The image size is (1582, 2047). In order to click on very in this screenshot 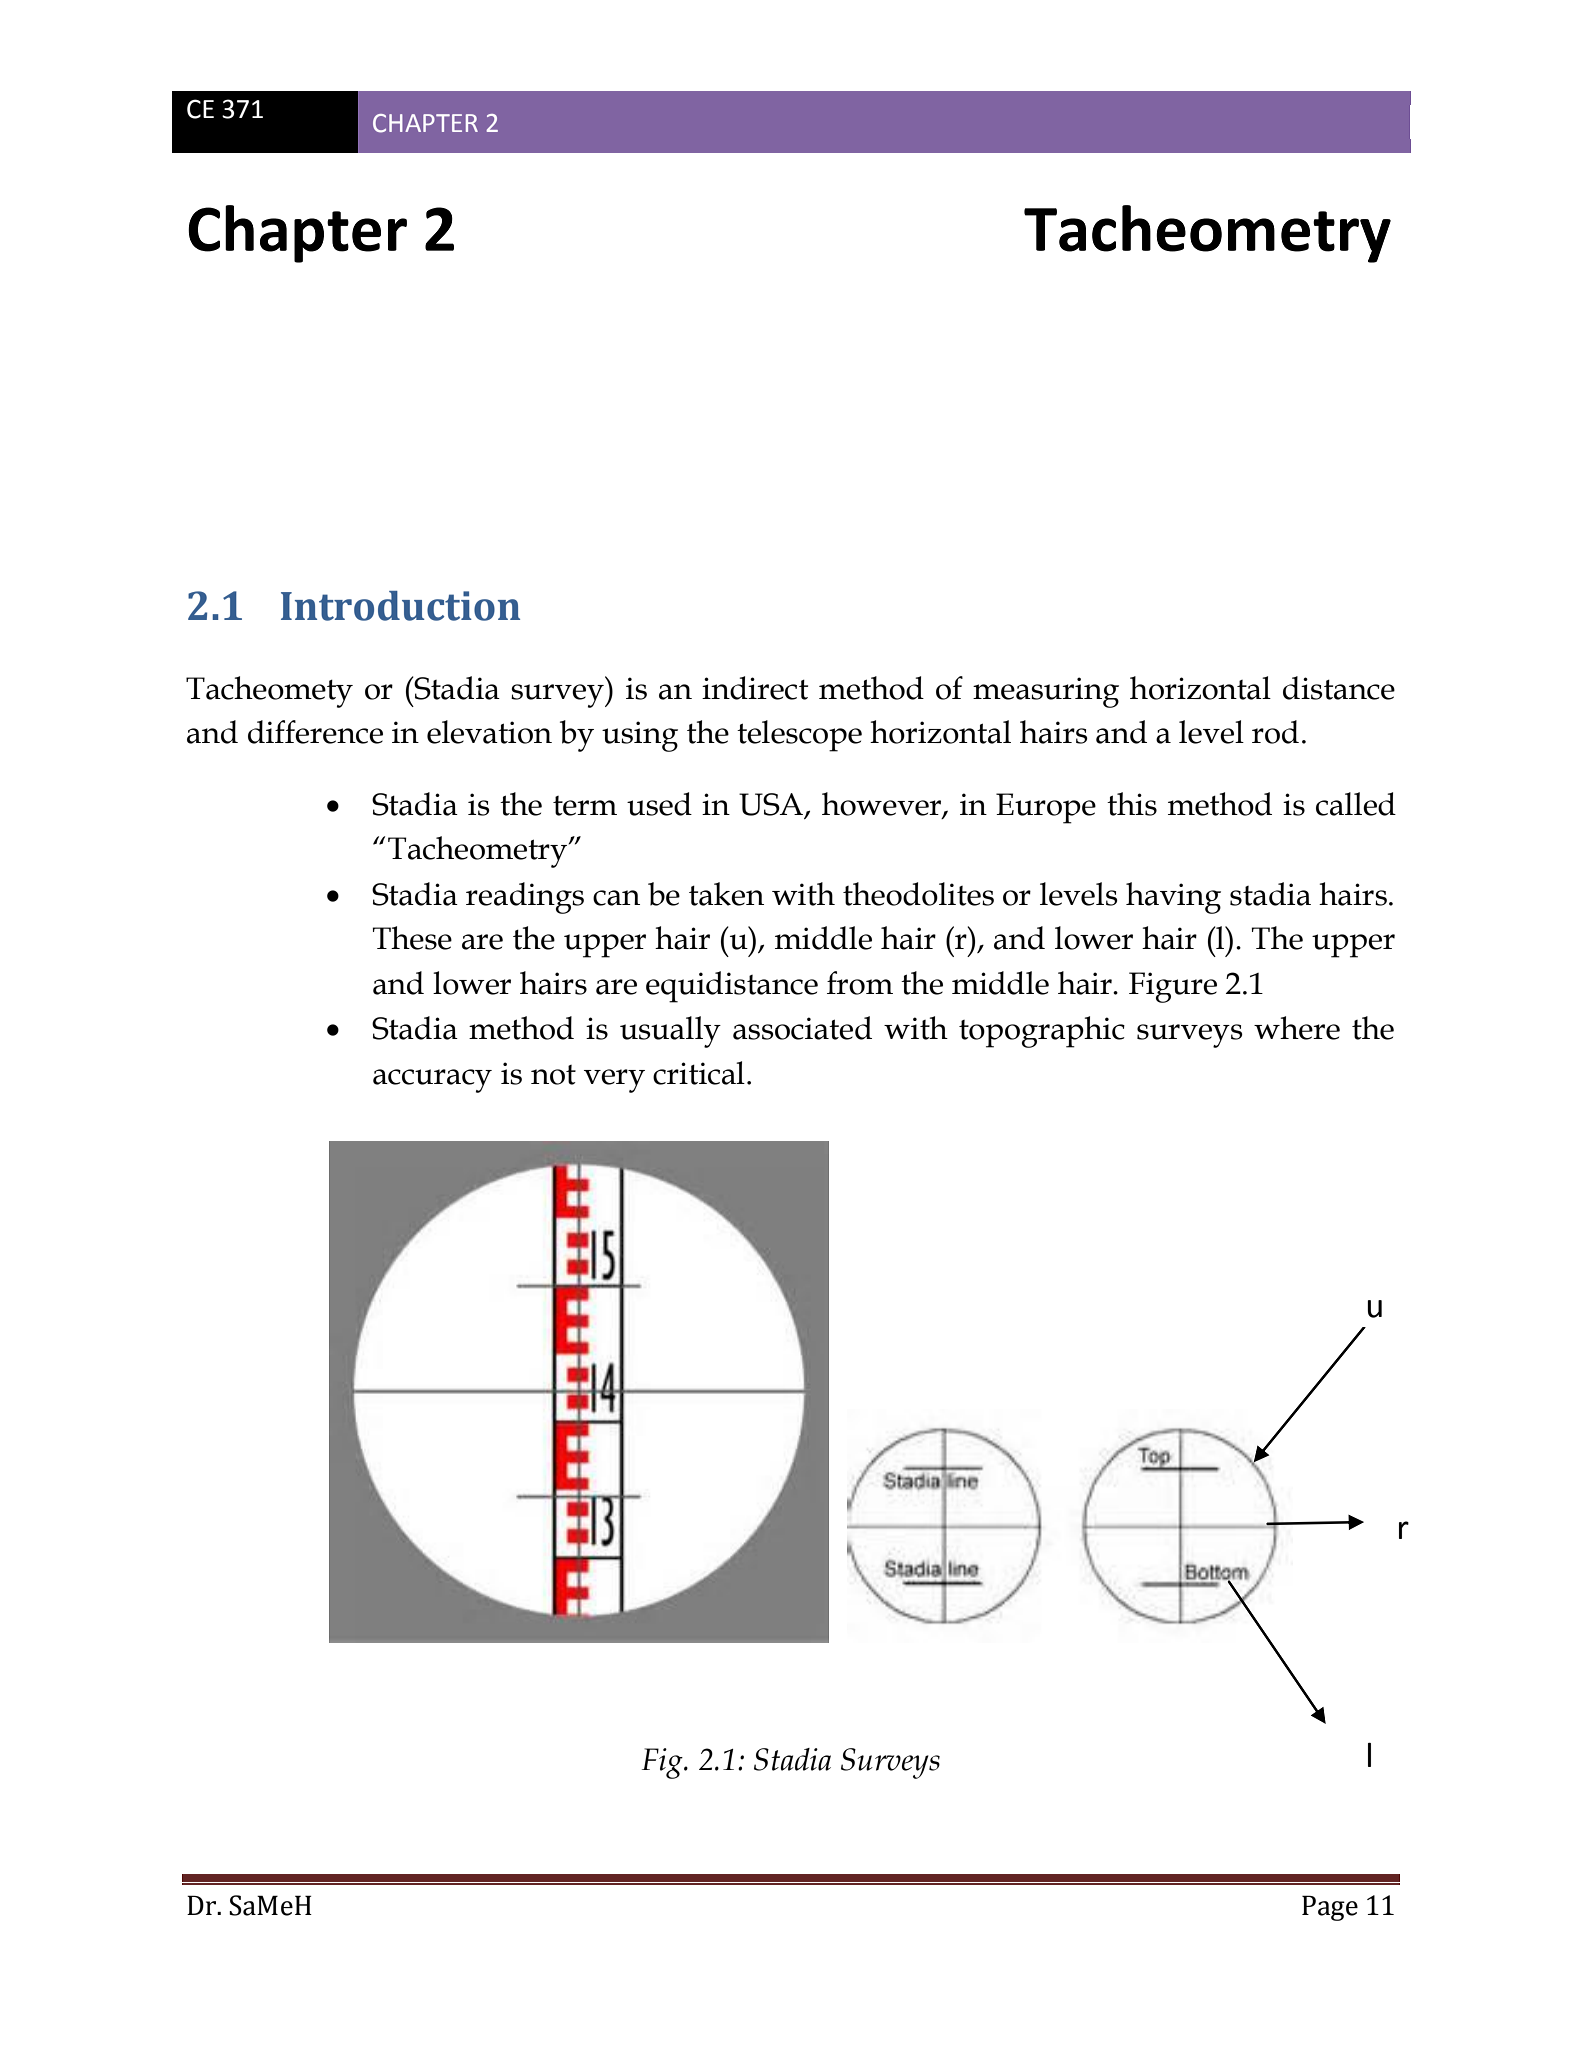, I will do `click(614, 1081)`.
